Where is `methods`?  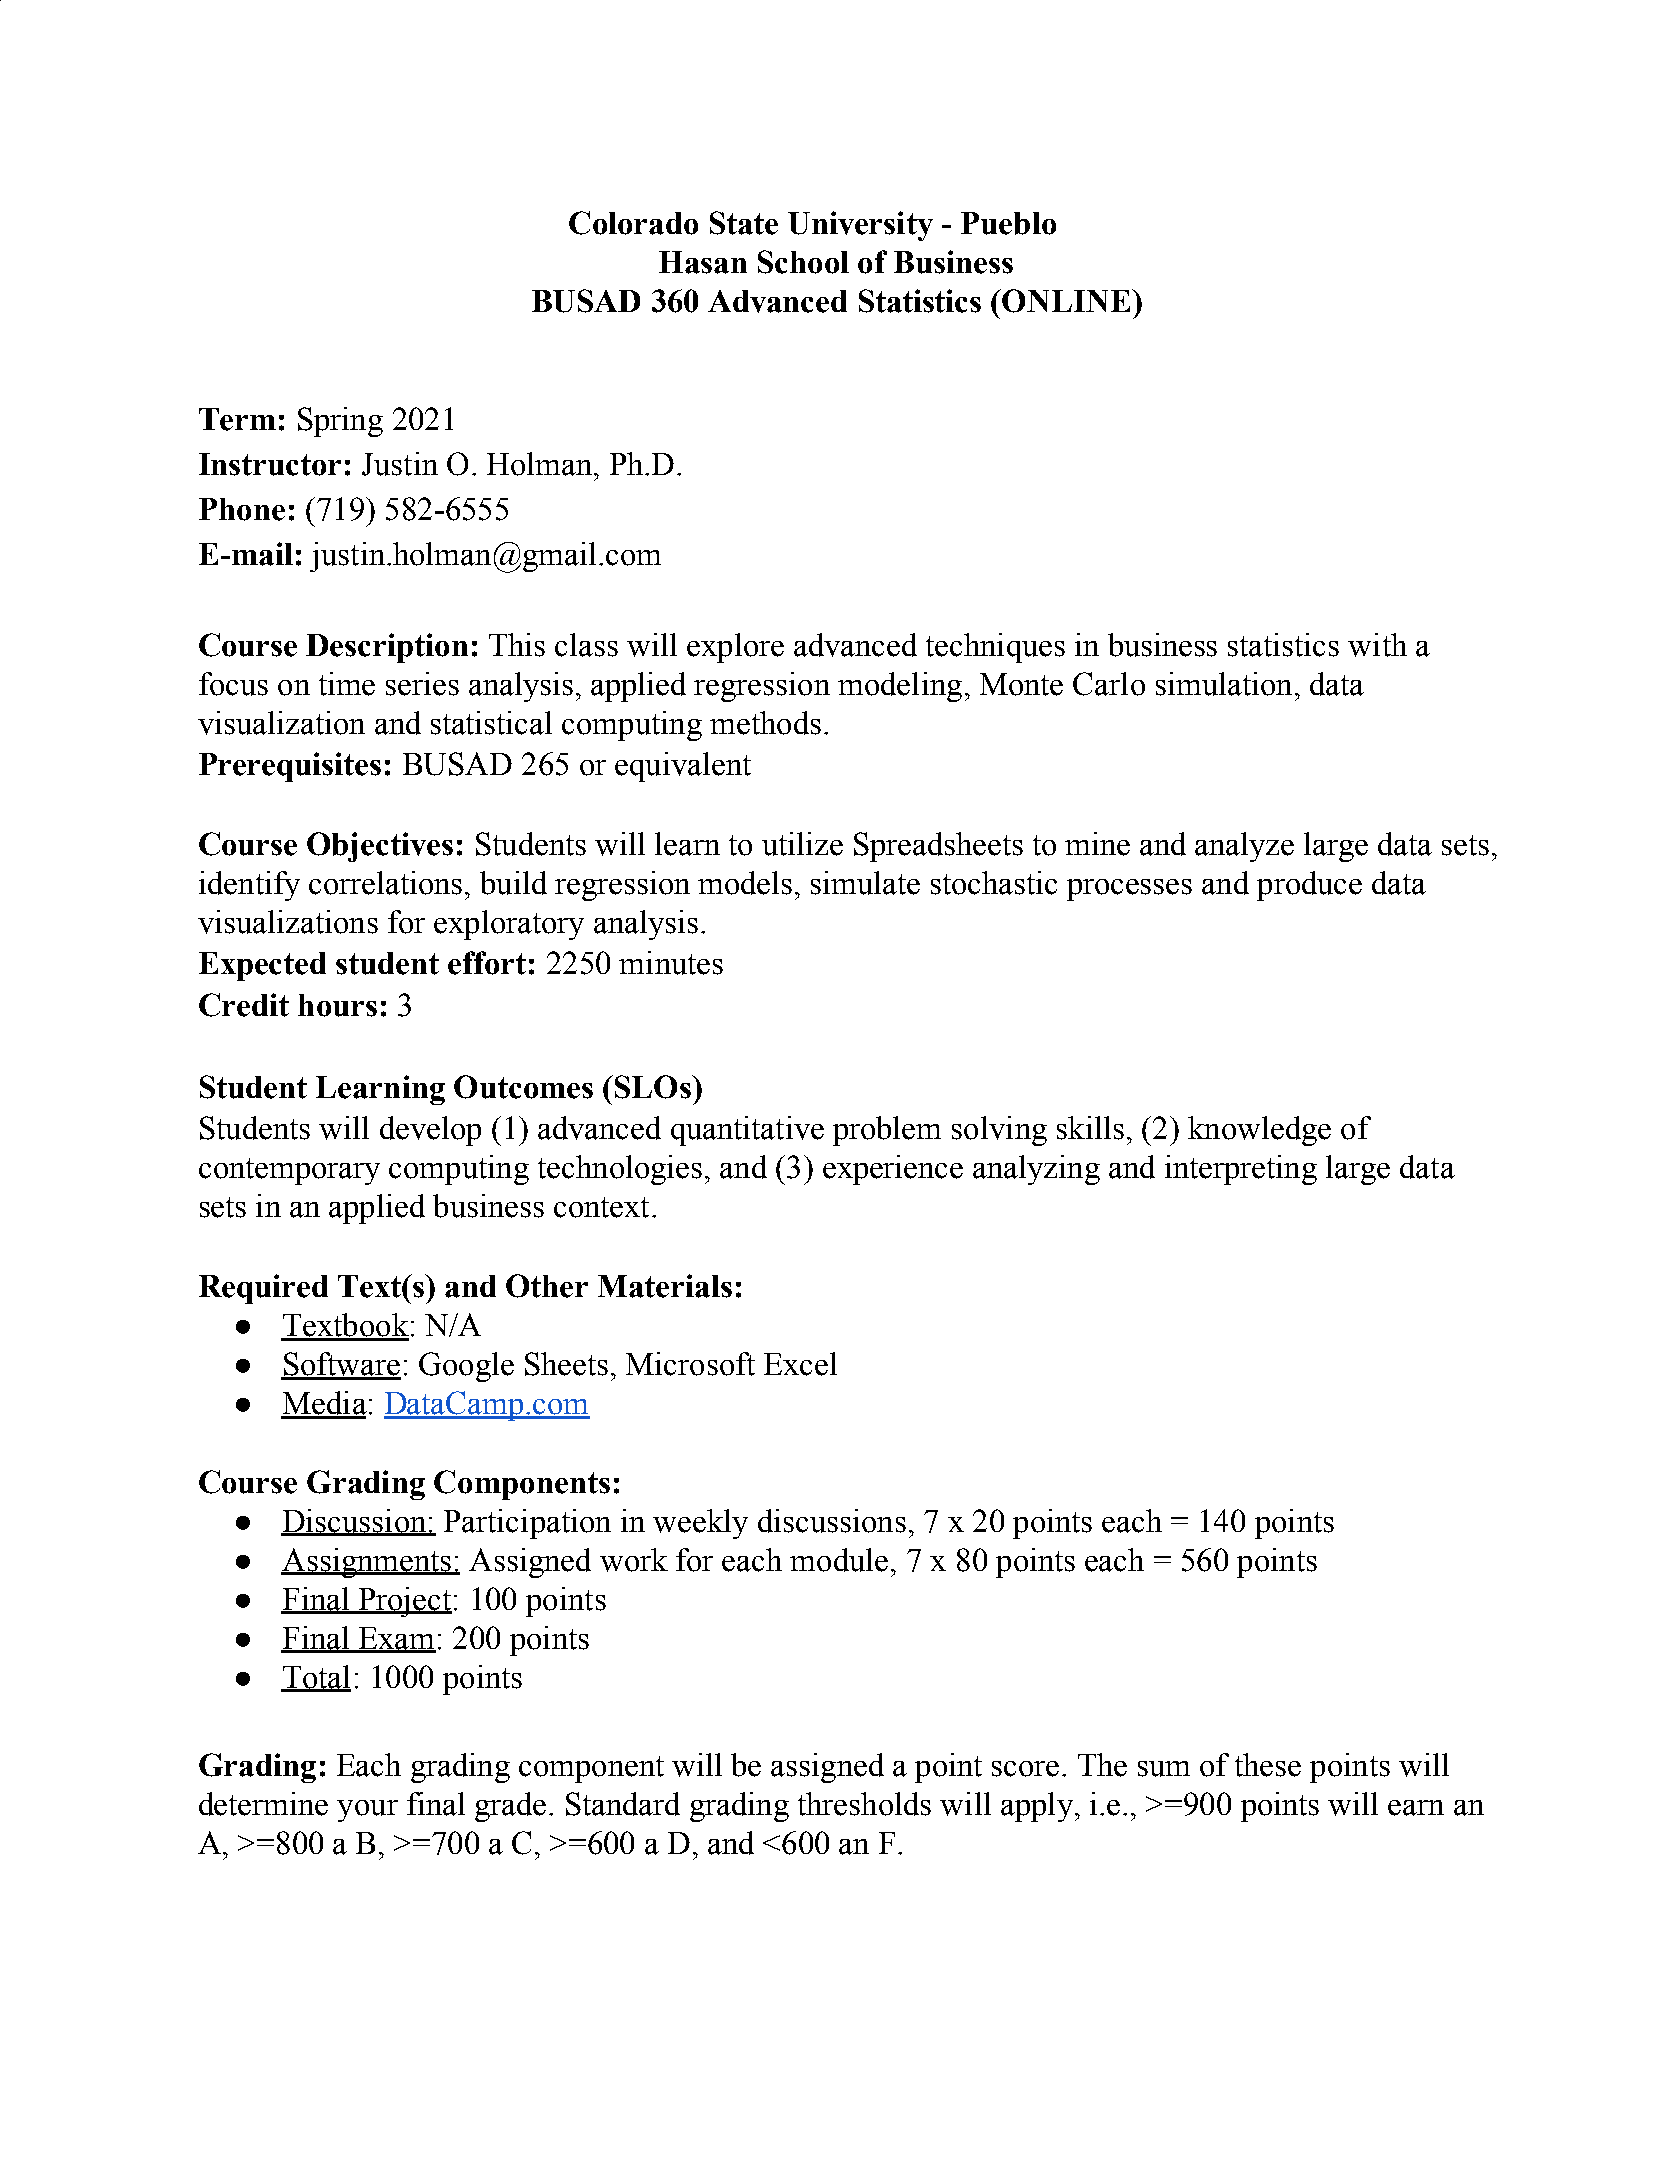
methods is located at coordinates (765, 723).
